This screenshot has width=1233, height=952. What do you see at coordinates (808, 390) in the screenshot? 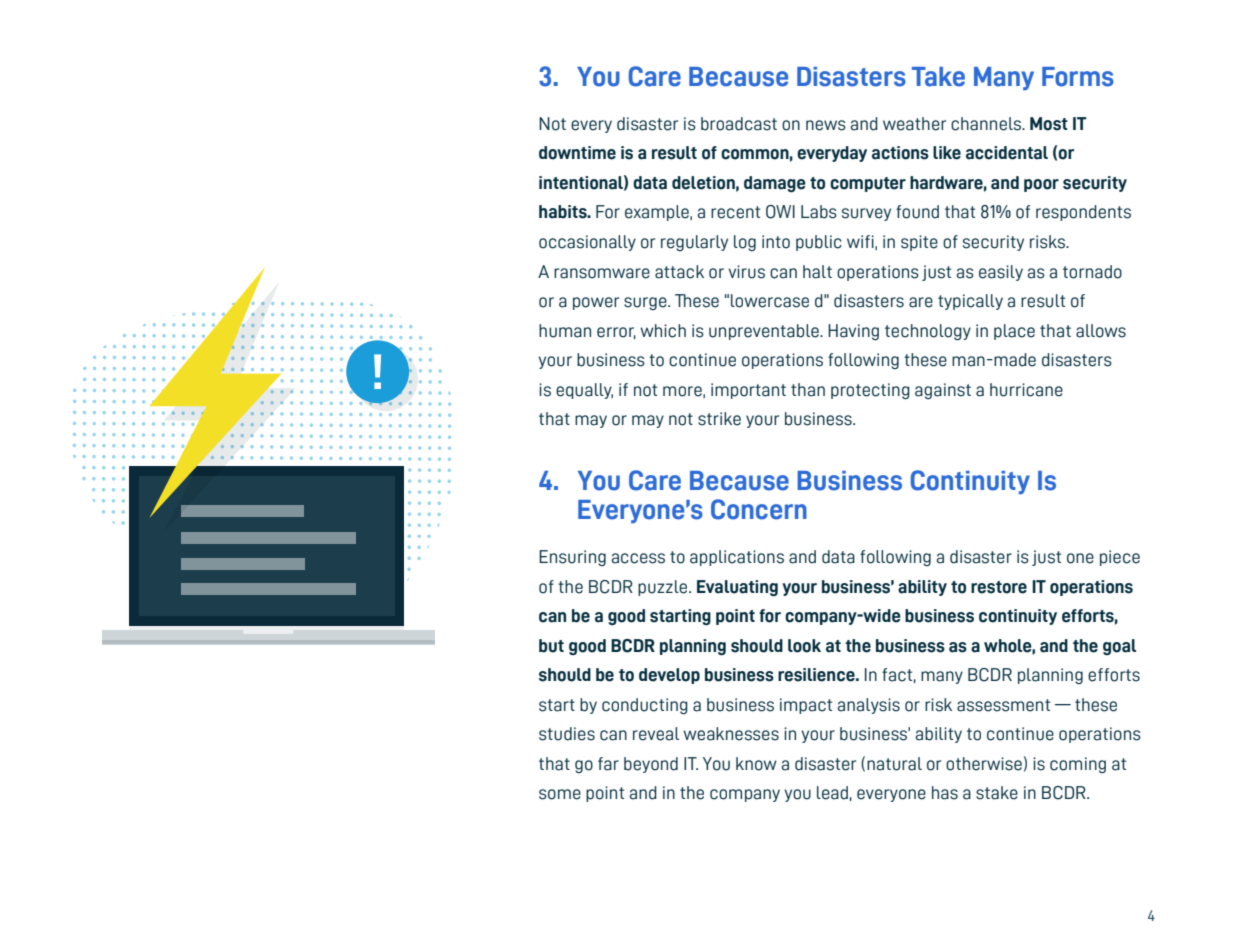
I see `than` at bounding box center [808, 390].
